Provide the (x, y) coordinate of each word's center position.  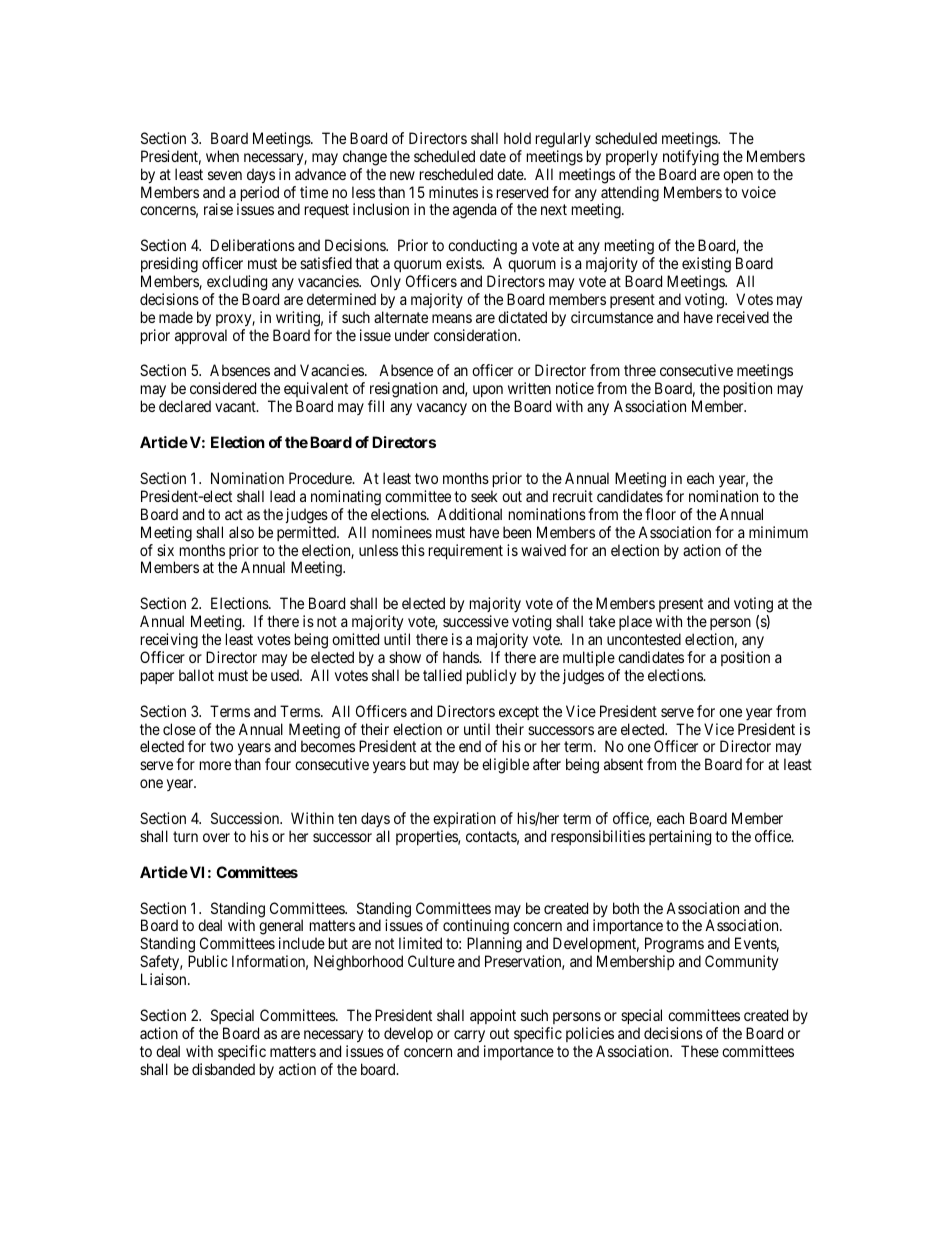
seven (225, 175)
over (216, 837)
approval (201, 336)
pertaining (680, 838)
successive (476, 621)
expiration (464, 819)
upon (488, 393)
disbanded (223, 1069)
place (635, 622)
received (743, 317)
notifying (691, 158)
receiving (169, 641)
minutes (453, 192)
